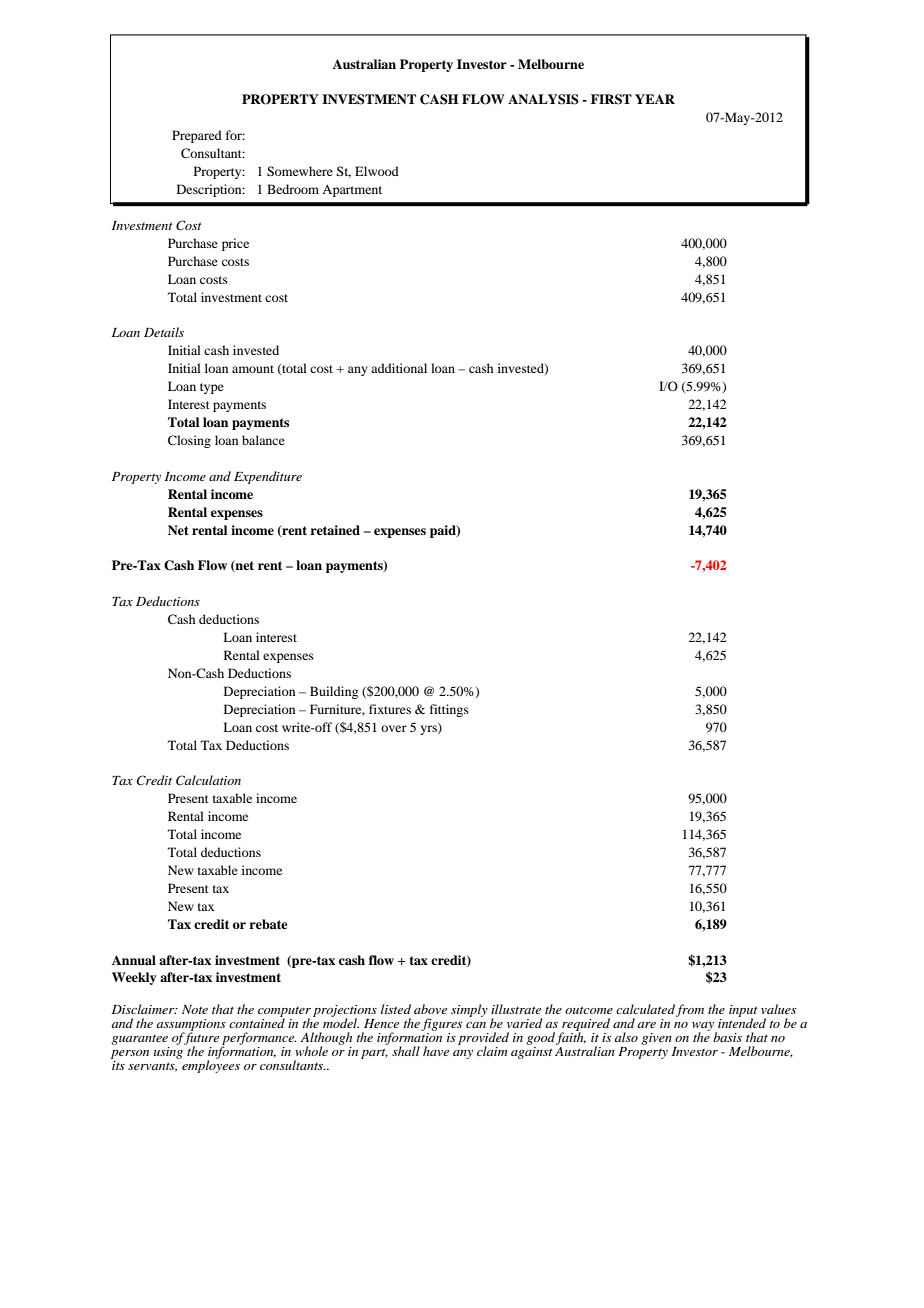 The width and height of the document is (924, 1308). What do you see at coordinates (429, 729) in the document?
I see `yrs` at bounding box center [429, 729].
